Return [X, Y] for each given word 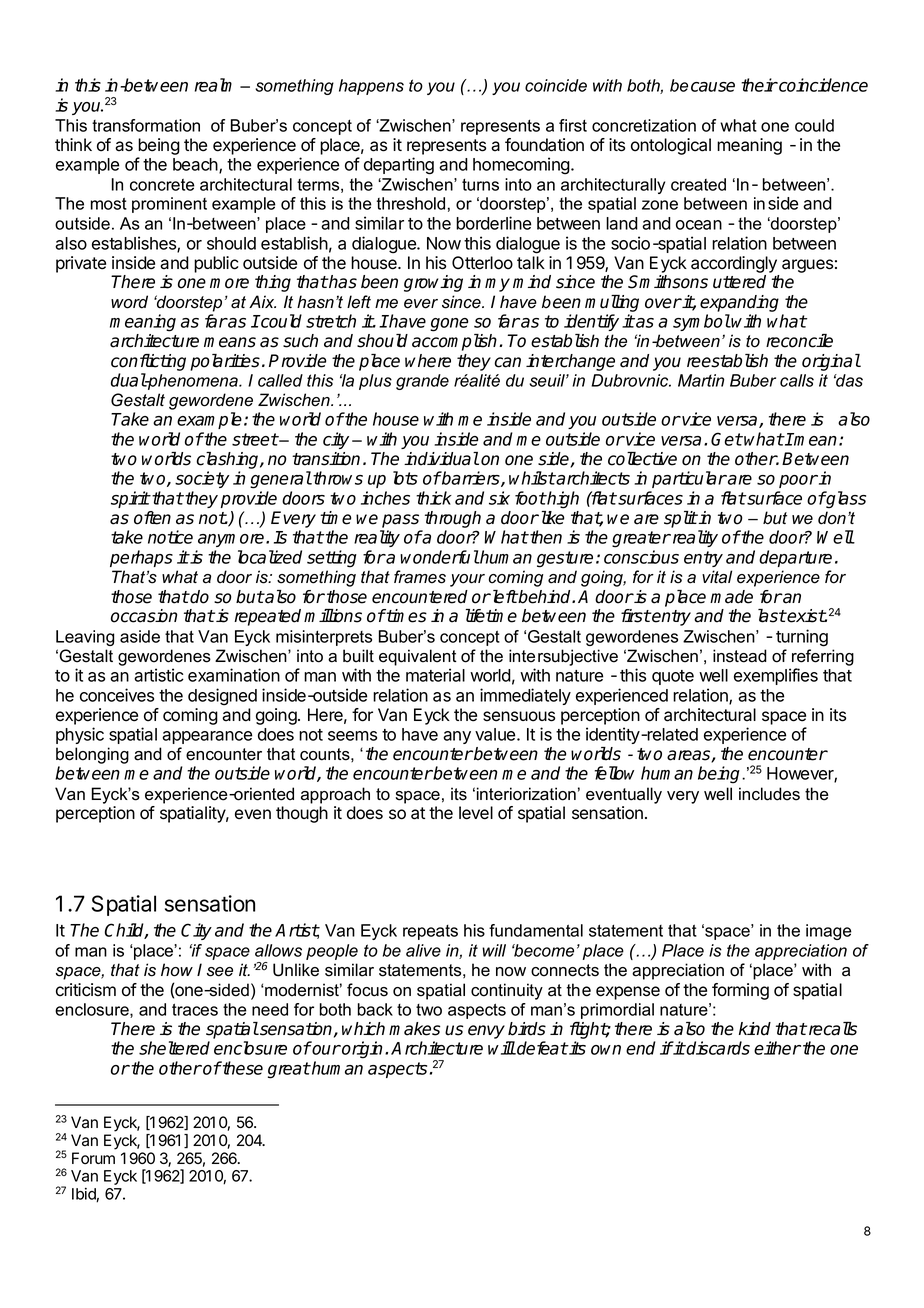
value [496, 734]
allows [278, 950]
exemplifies [776, 676]
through [451, 521]
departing [399, 166]
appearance [207, 737]
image [829, 932]
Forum [93, 1158]
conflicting [148, 362]
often [152, 518]
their [759, 85]
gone [449, 325]
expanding [739, 303]
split [680, 519]
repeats [430, 932]
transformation [146, 125]
